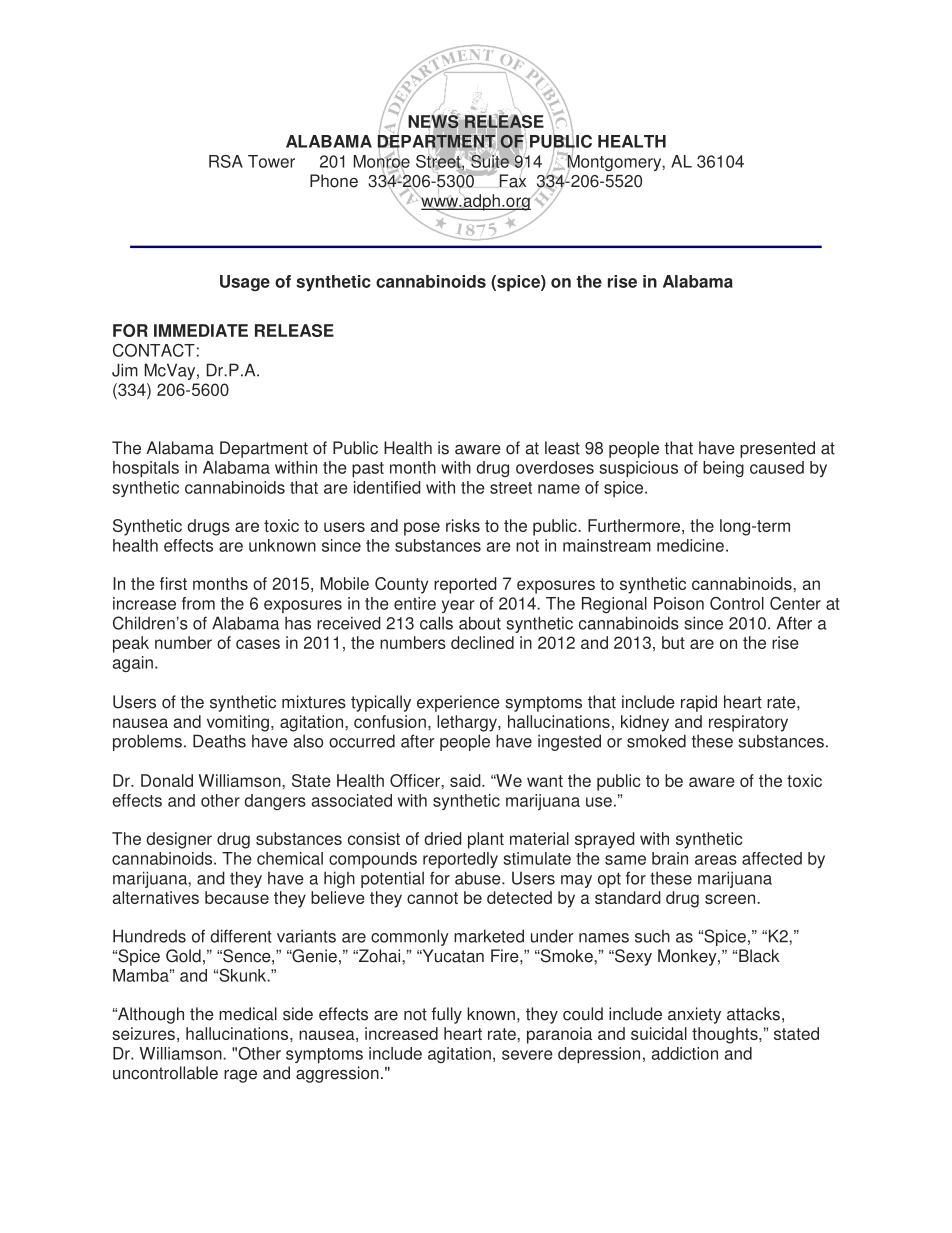  Describe the element at coordinates (240, 1076) in the screenshot. I see `rage` at that location.
